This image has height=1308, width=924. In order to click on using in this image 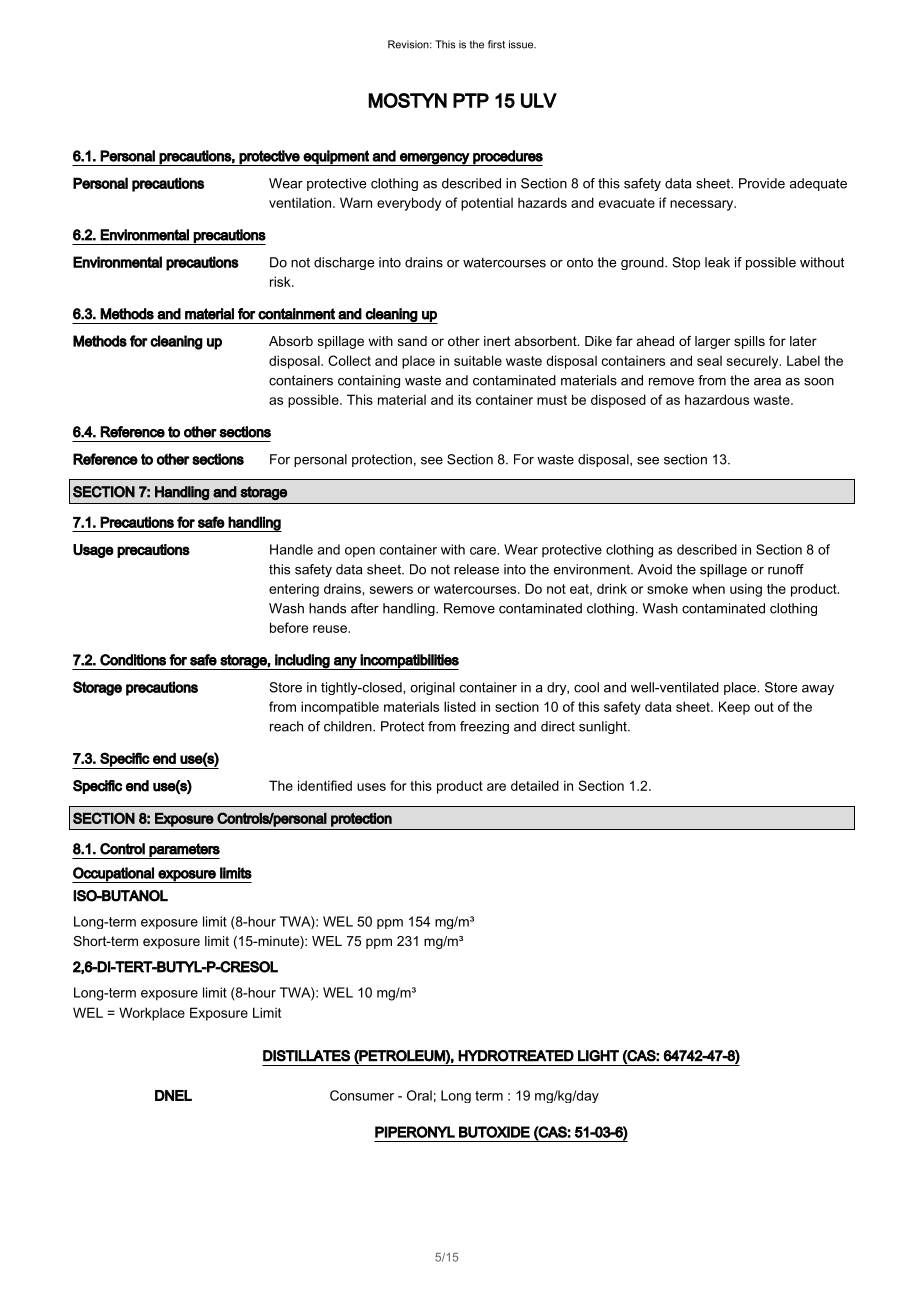, I will do `click(746, 590)`.
